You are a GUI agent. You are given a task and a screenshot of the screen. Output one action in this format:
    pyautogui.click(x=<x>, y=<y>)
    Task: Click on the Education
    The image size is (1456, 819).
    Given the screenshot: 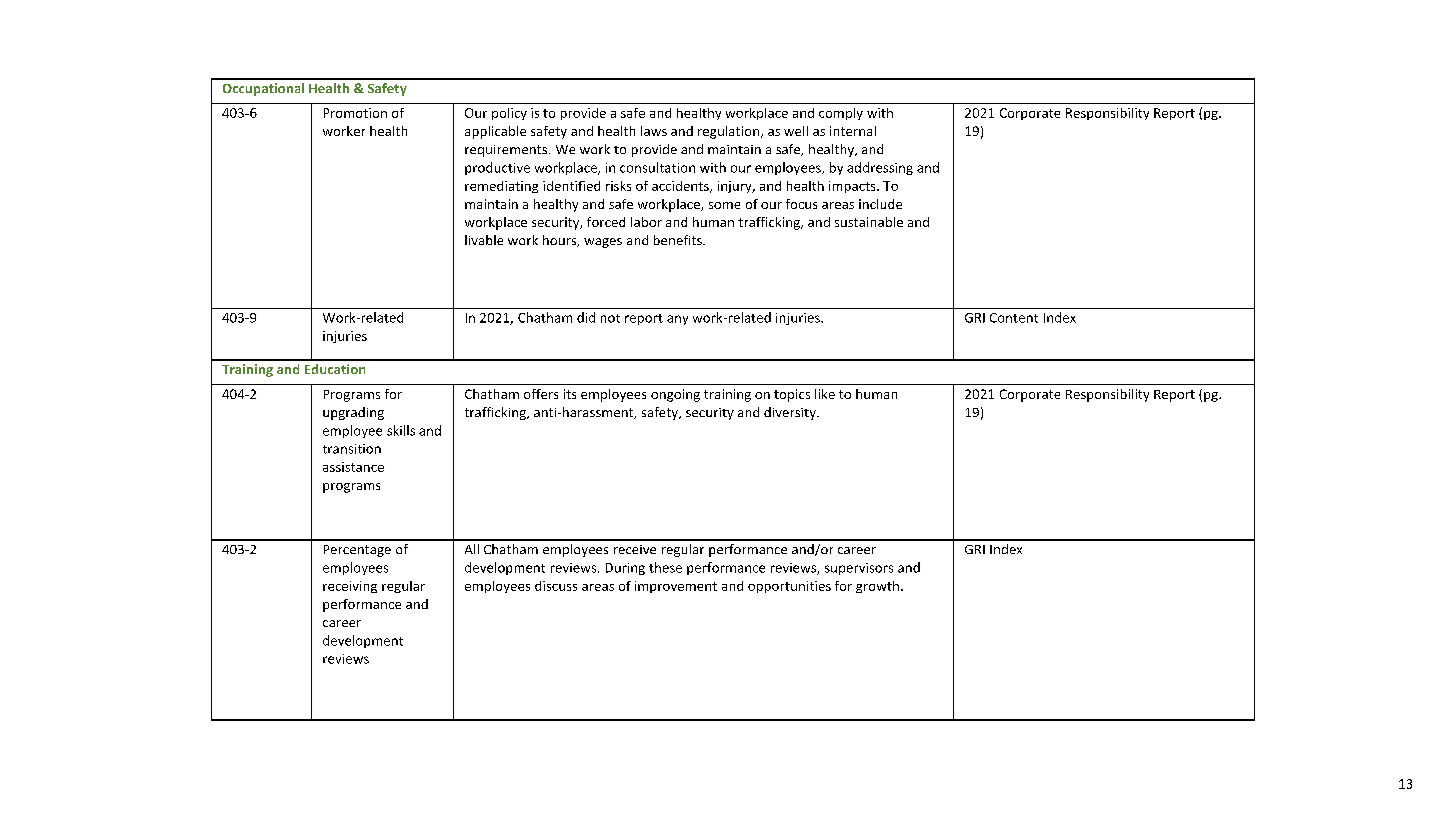 What is the action you would take?
    pyautogui.click(x=335, y=369)
